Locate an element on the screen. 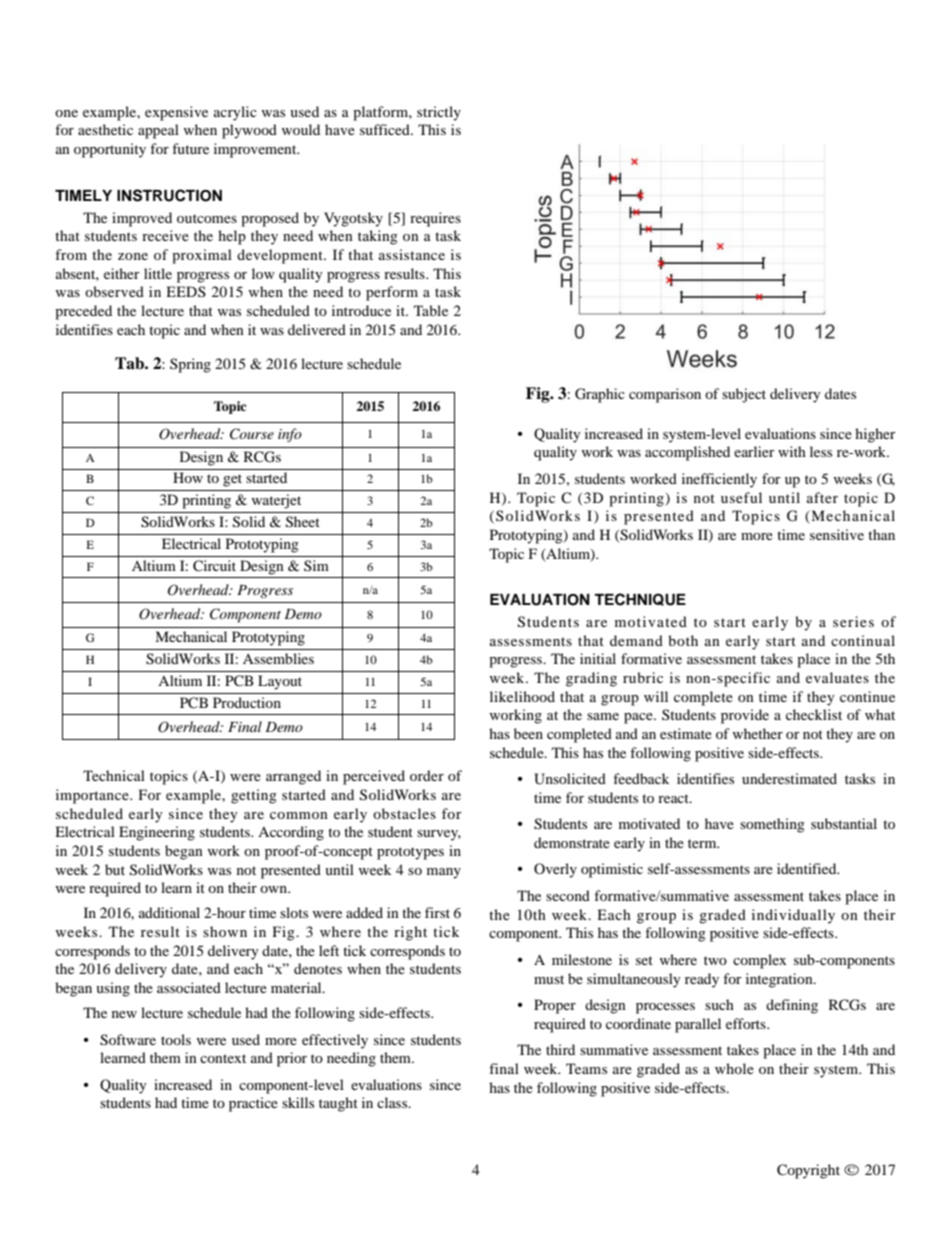 This screenshot has width=952, height=1233. with is located at coordinates (792, 451).
